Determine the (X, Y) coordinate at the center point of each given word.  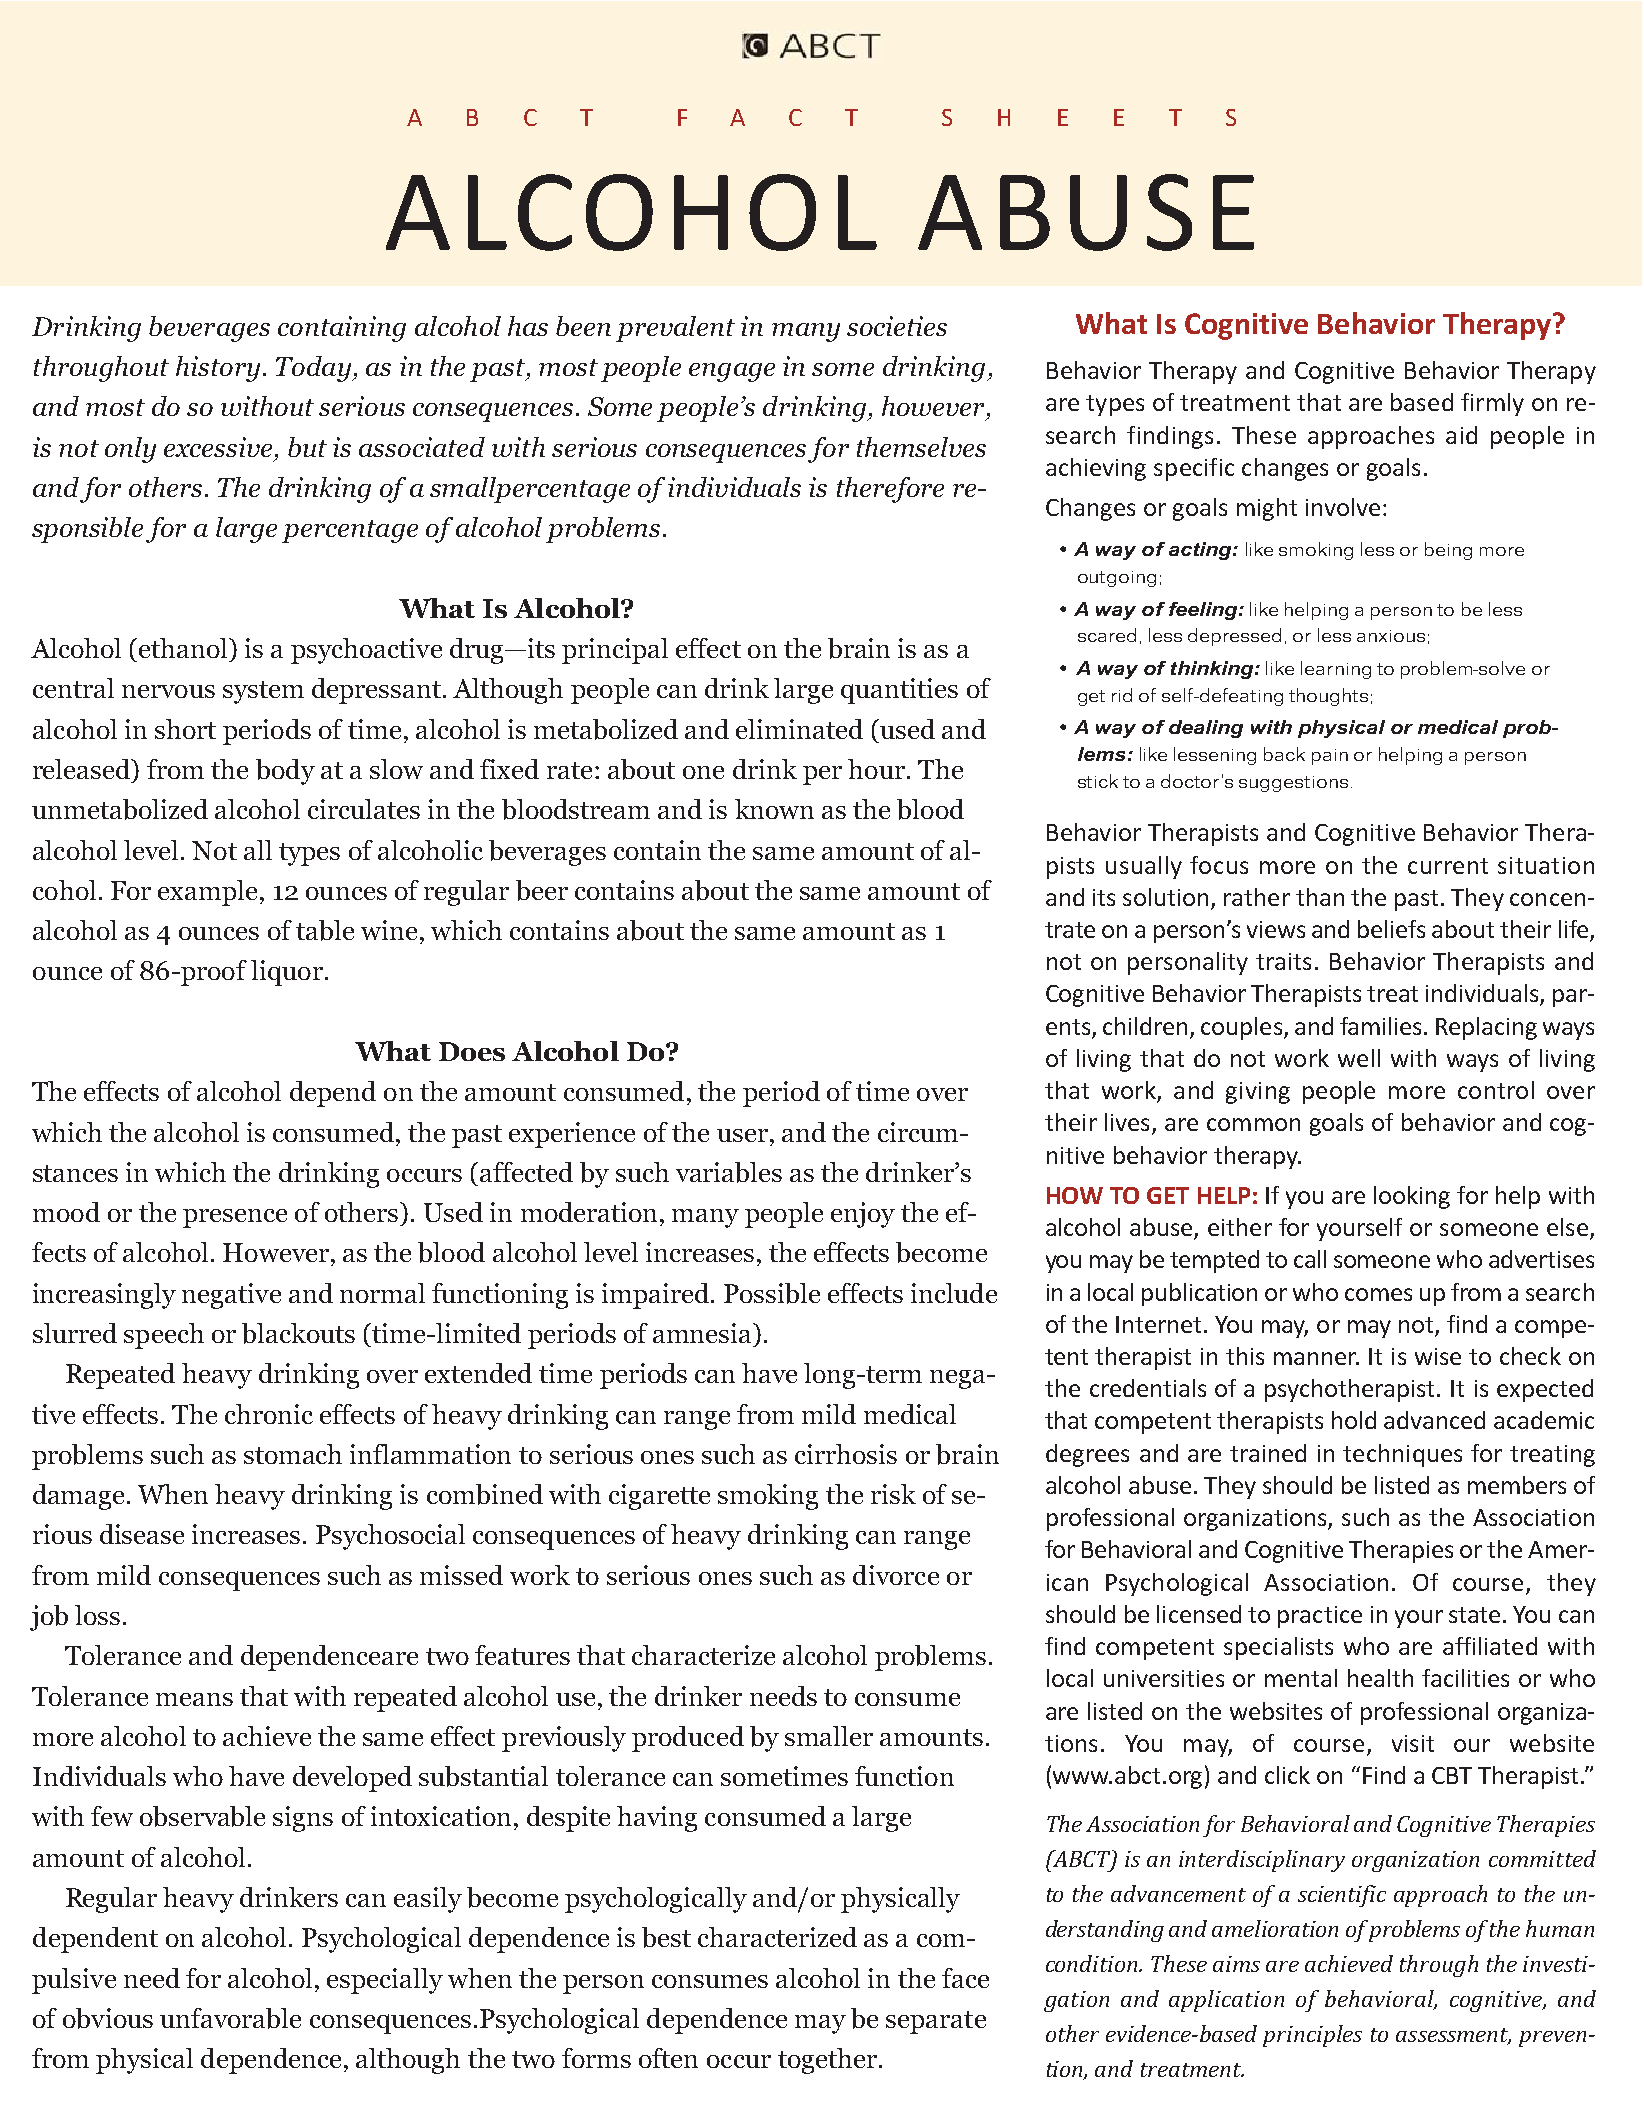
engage (732, 372)
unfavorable (230, 2018)
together (827, 2061)
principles (1312, 2036)
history (218, 369)
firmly (1492, 404)
